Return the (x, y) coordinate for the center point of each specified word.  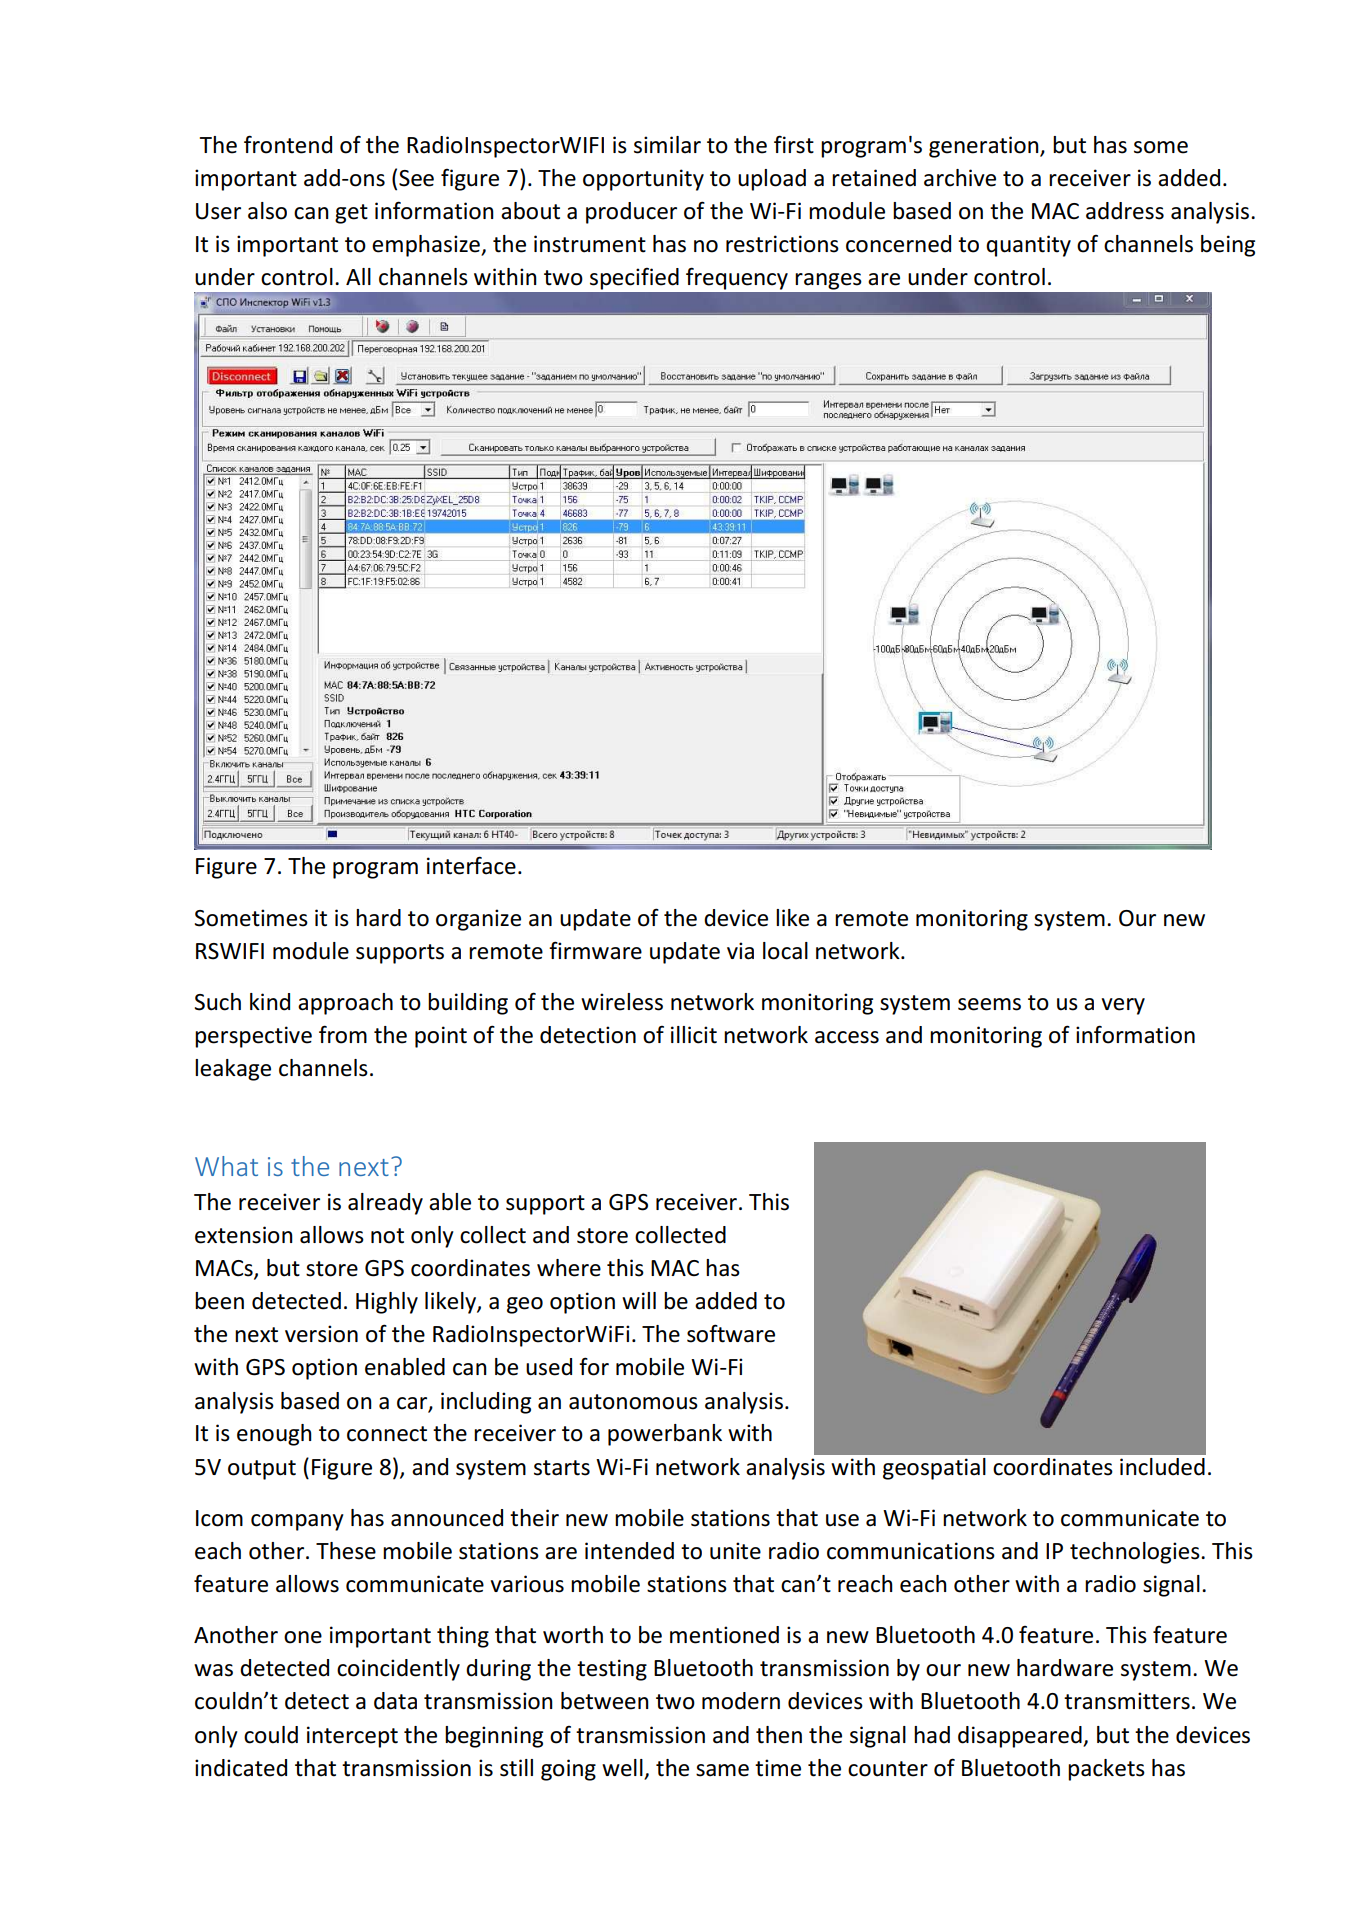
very (1123, 1006)
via (740, 951)
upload (772, 180)
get (351, 214)
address (1125, 211)
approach (345, 1004)
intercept (352, 1737)
